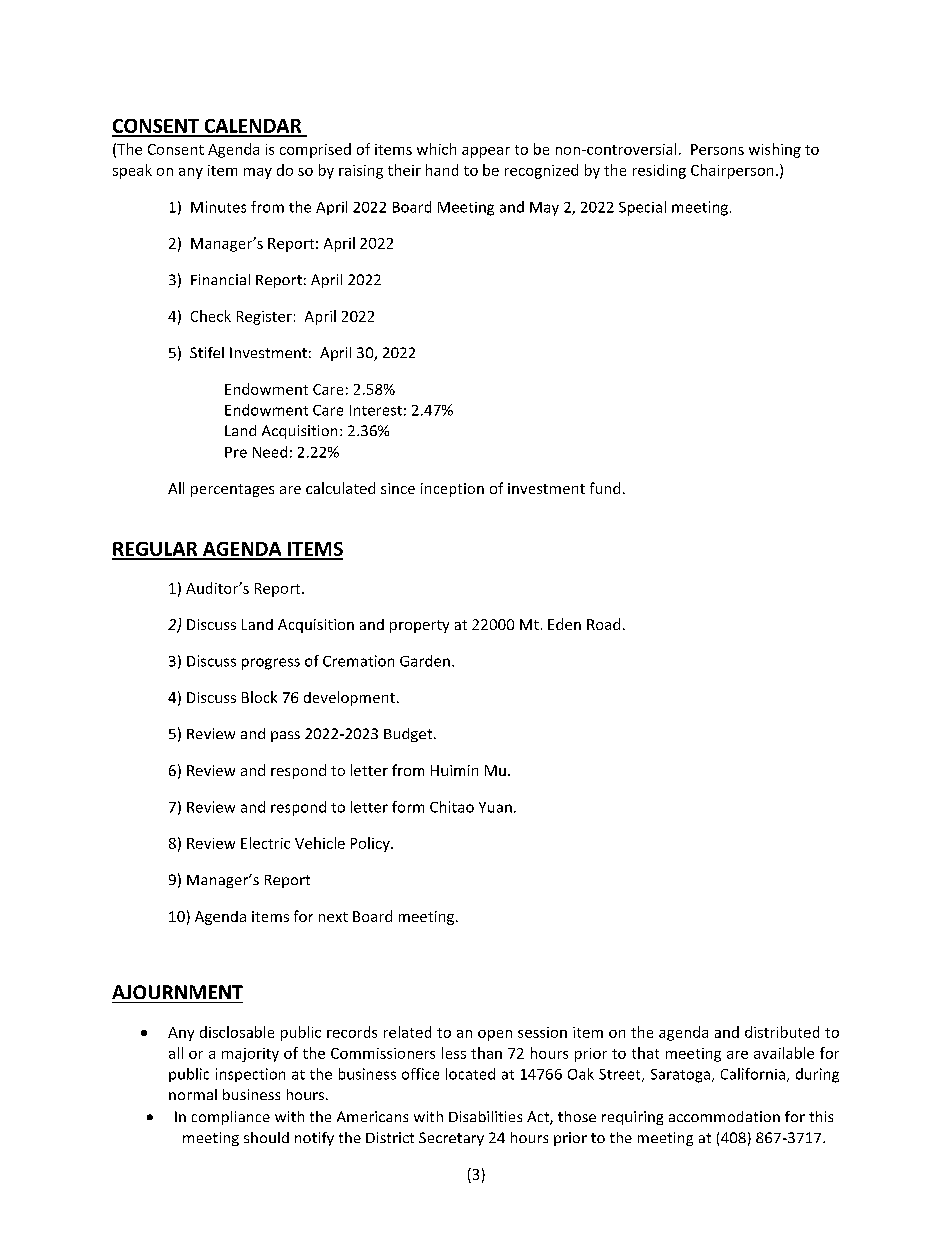 Image resolution: width=952 pixels, height=1233 pixels. Describe the element at coordinates (442, 170) in the image. I see `hand` at that location.
